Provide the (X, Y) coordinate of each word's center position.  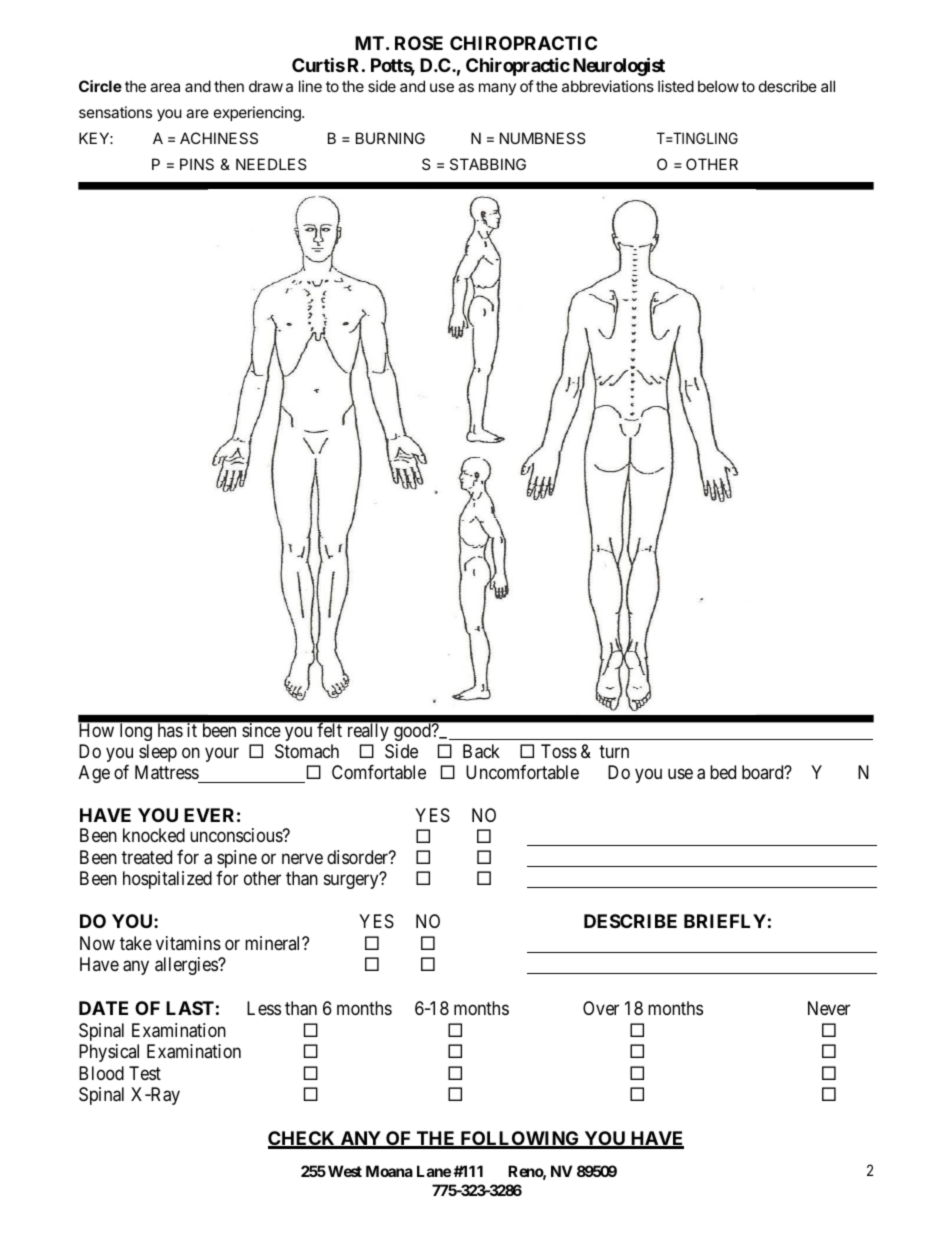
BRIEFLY (725, 921)
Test (145, 1073)
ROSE (419, 43)
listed (676, 86)
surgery (352, 881)
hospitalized (167, 880)
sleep (158, 753)
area (165, 87)
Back (481, 751)
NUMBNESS (543, 138)
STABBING (488, 164)
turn (614, 751)
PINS (197, 164)
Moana (389, 1171)
